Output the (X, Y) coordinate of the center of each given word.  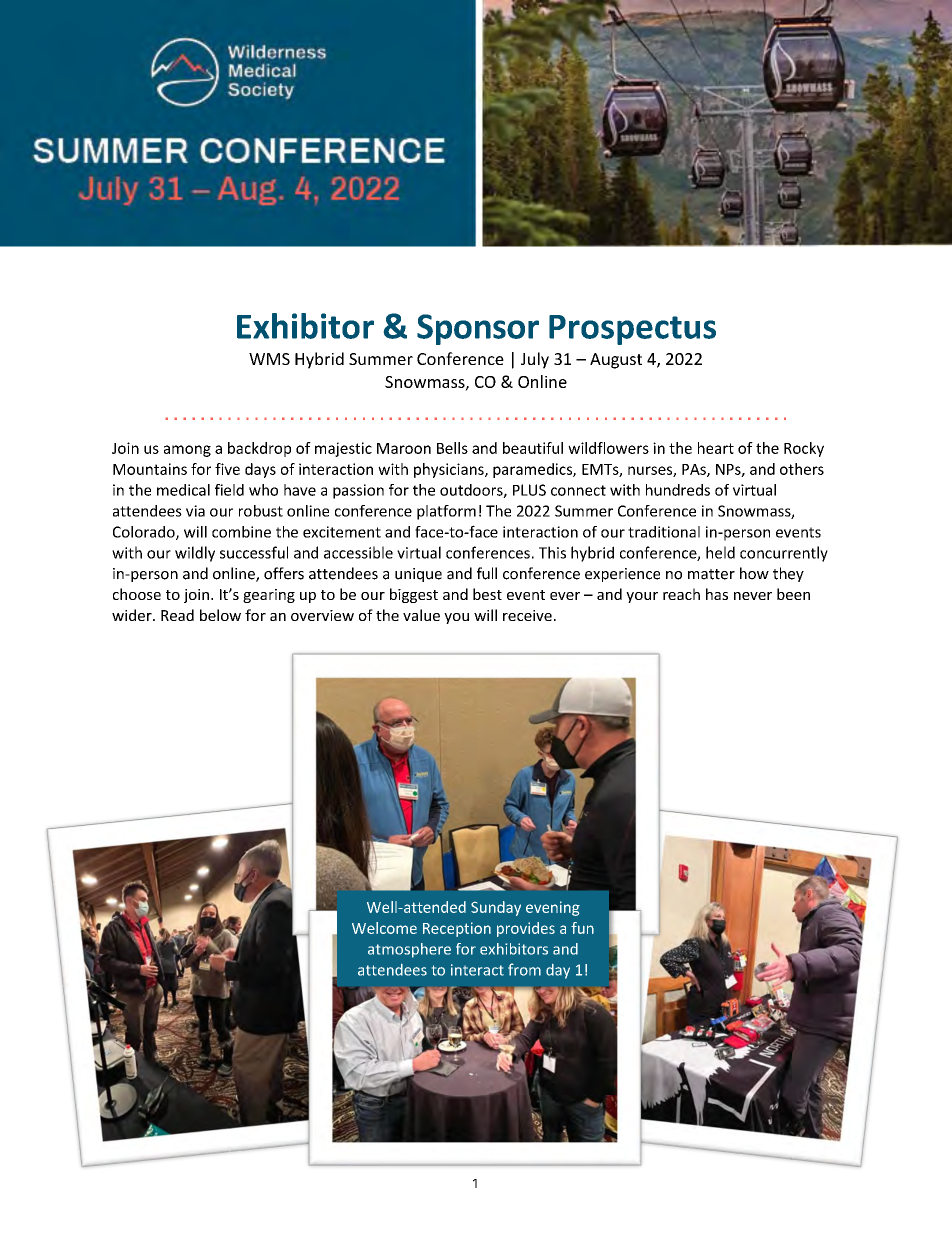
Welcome (384, 928)
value (421, 615)
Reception (457, 929)
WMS (269, 359)
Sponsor (478, 329)
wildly (195, 554)
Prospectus (632, 330)
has (717, 594)
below (220, 615)
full (487, 573)
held (720, 552)
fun (582, 928)
